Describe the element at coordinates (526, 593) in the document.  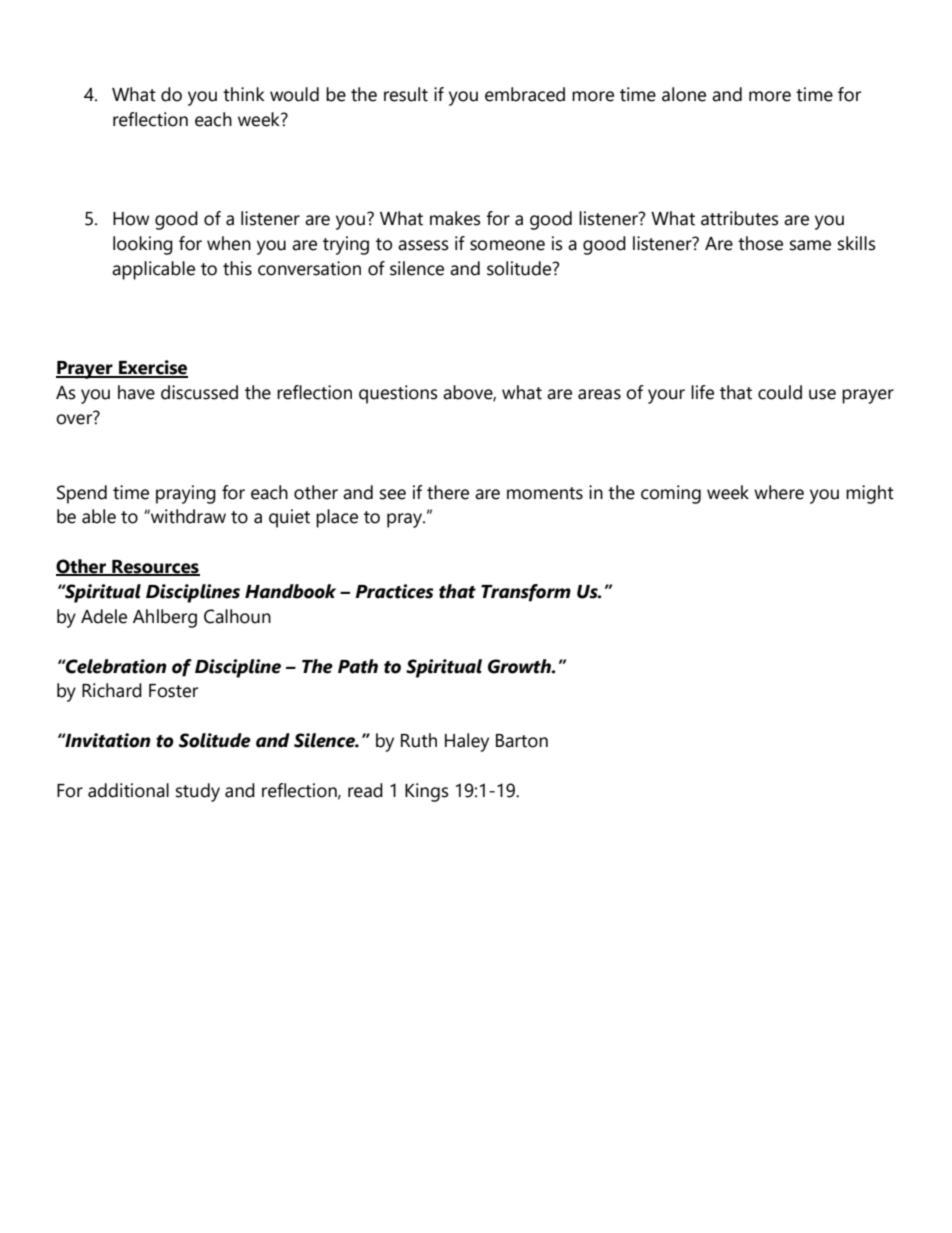
I see `Transform` at that location.
